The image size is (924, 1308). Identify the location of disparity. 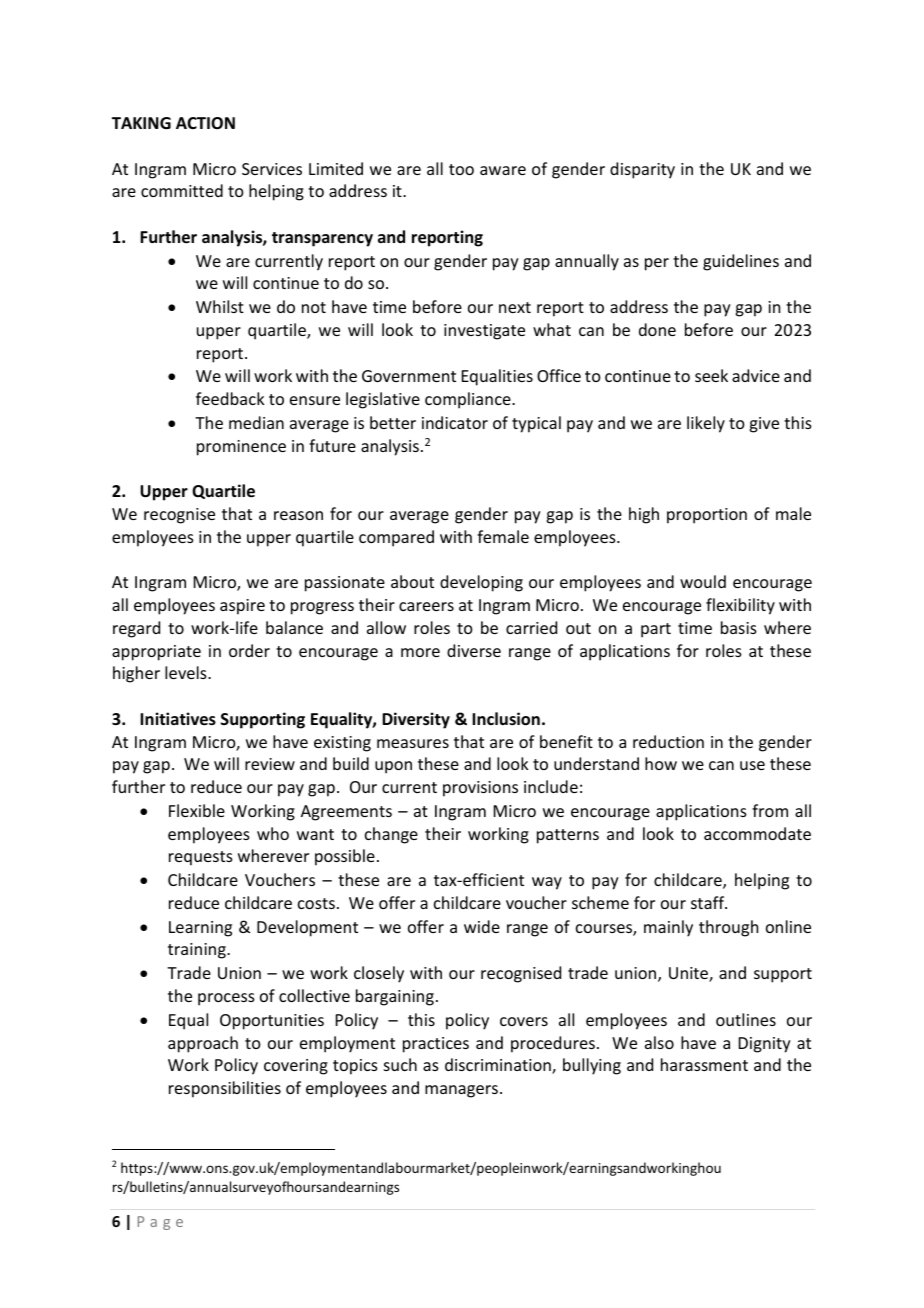
(642, 170).
